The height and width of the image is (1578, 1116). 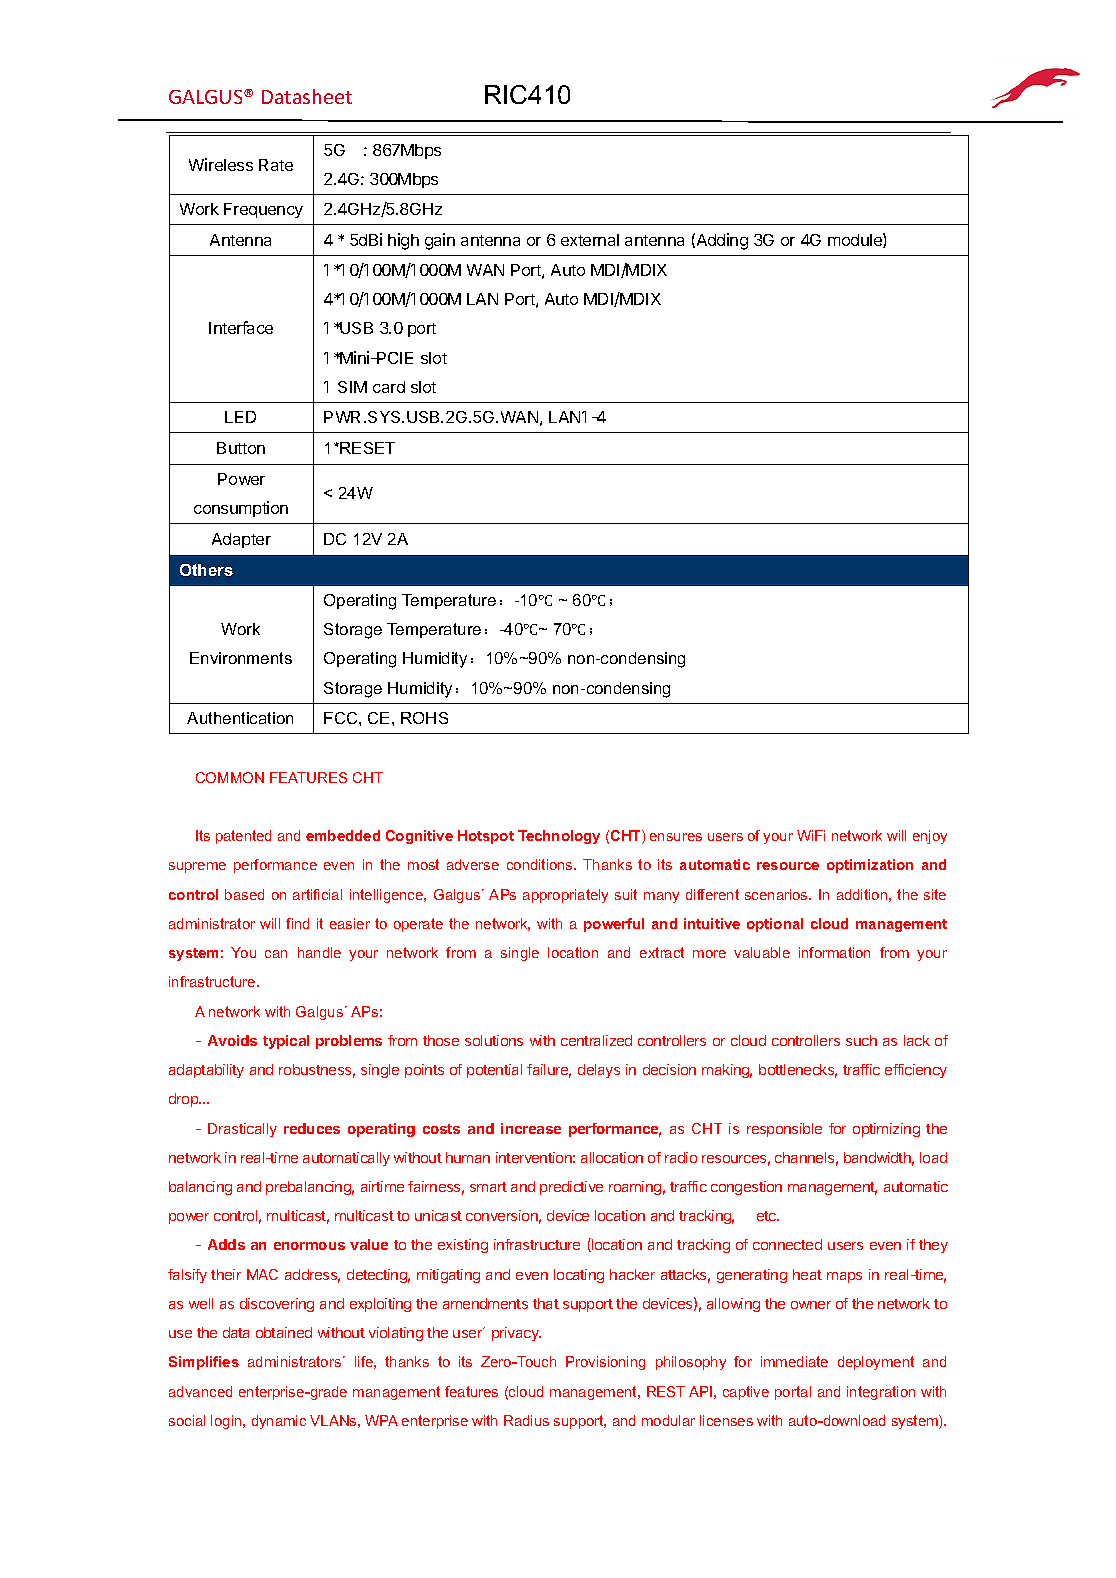 What do you see at coordinates (605, 1363) in the image?
I see `Provisioning` at bounding box center [605, 1363].
